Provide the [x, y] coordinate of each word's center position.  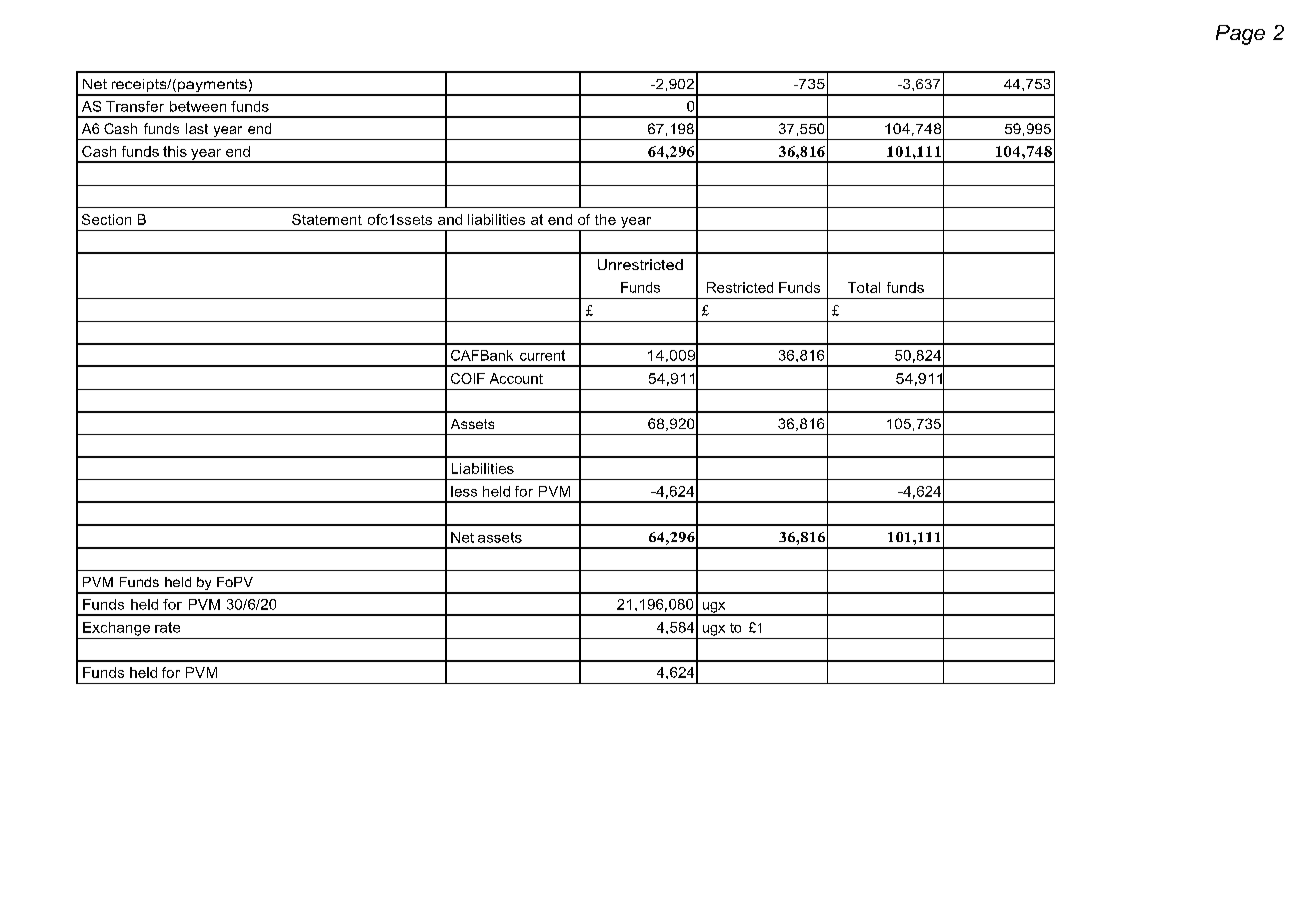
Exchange [116, 629]
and [450, 219]
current [542, 355]
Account [516, 378]
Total [864, 287]
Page [1240, 35]
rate [167, 627]
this [175, 151]
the [605, 219]
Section [106, 219]
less [464, 491]
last [197, 128]
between [198, 106]
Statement [327, 219]
